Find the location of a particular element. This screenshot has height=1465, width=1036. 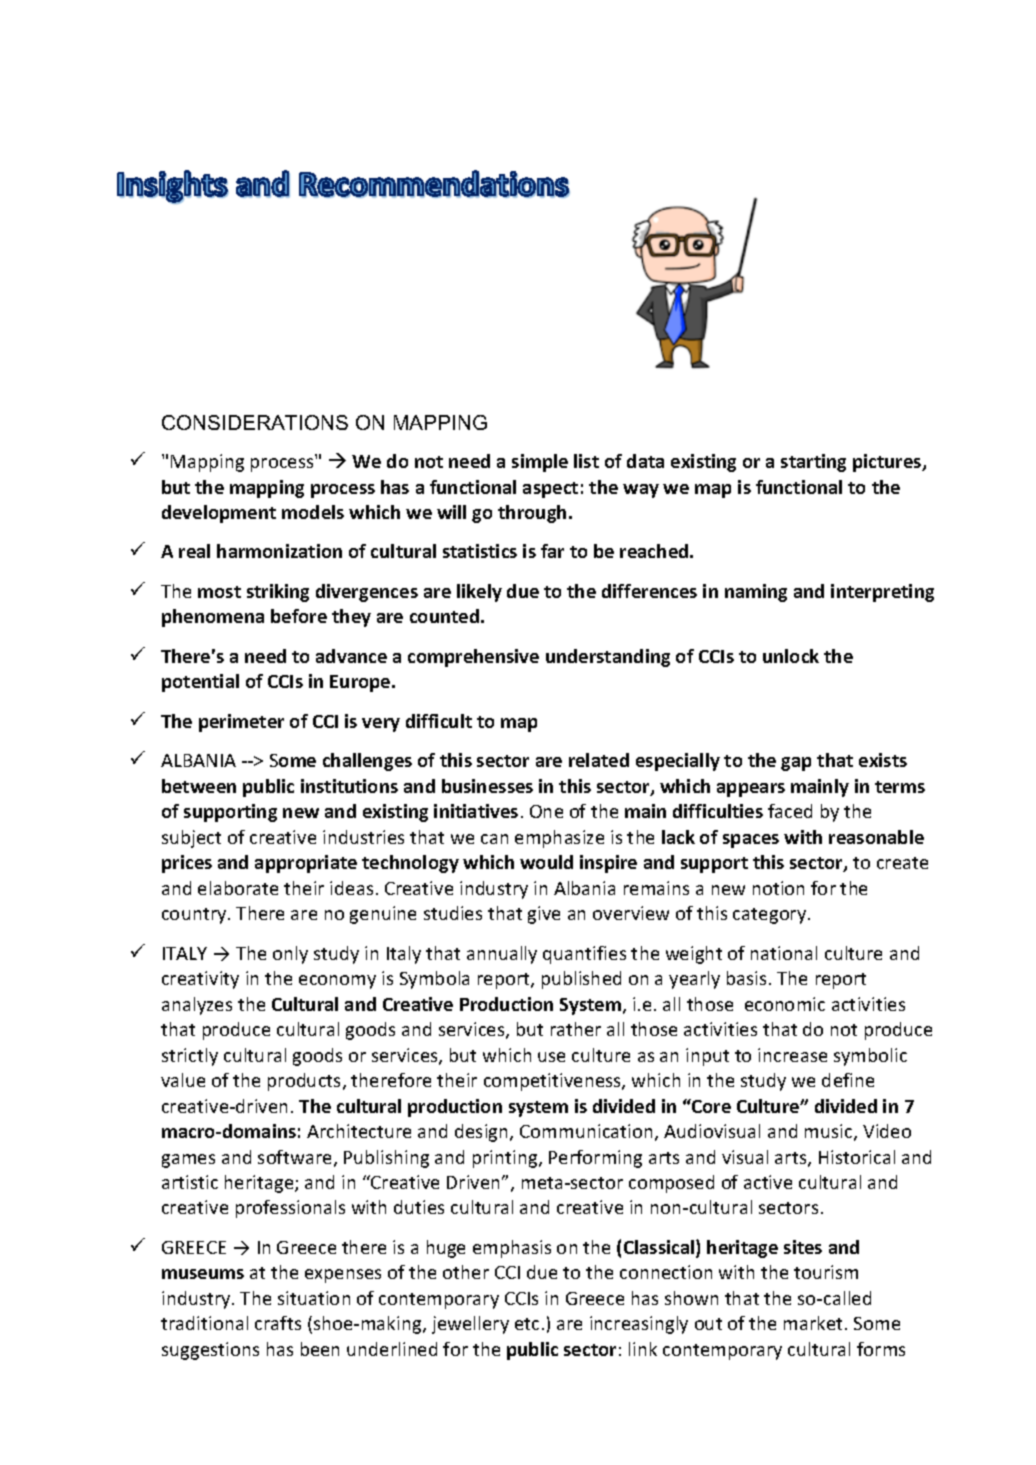

analyzes is located at coordinates (197, 1006).
